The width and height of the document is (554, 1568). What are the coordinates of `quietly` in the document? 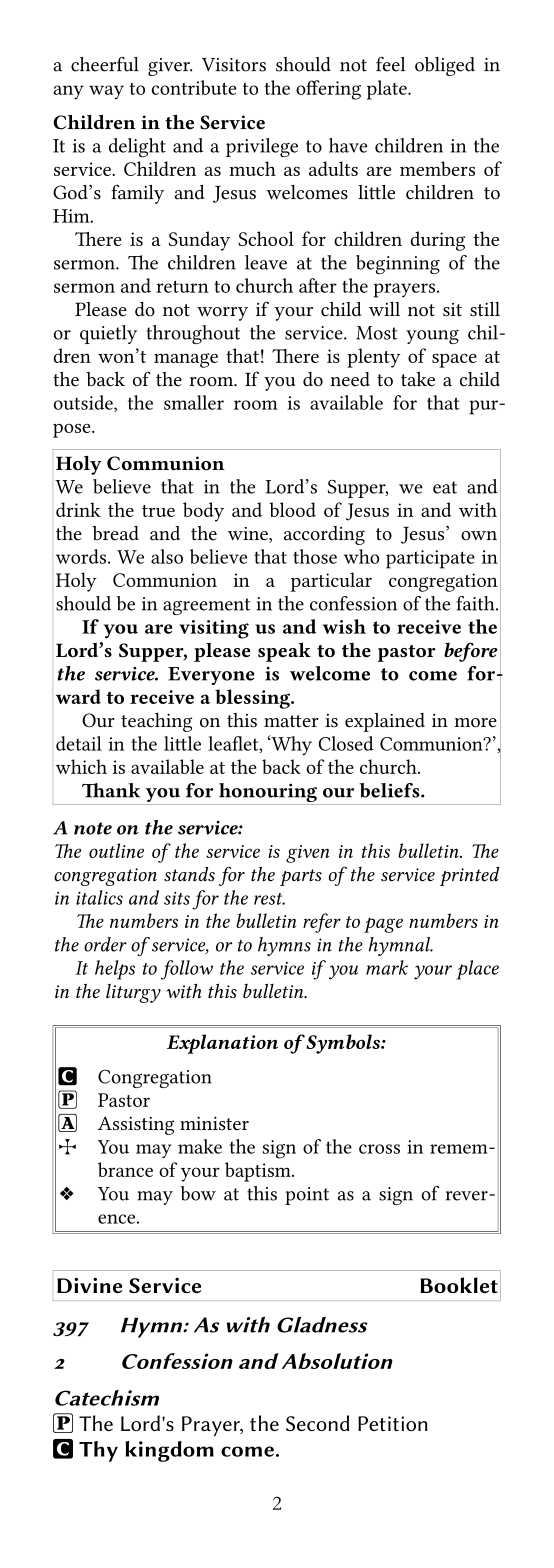 It's located at (108, 334).
